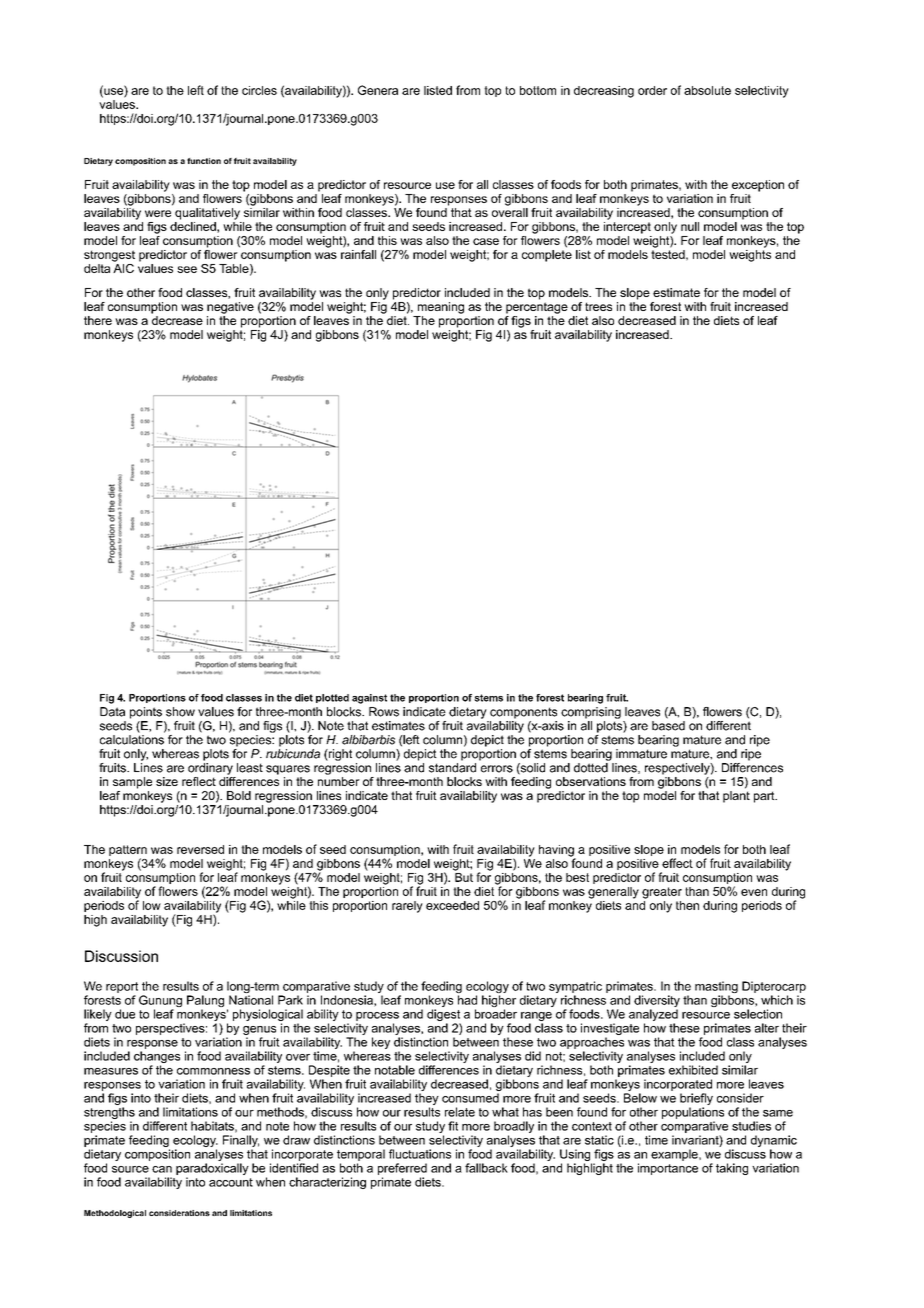 The height and width of the screenshot is (1308, 924). What do you see at coordinates (369, 699) in the screenshot?
I see `against` at bounding box center [369, 699].
